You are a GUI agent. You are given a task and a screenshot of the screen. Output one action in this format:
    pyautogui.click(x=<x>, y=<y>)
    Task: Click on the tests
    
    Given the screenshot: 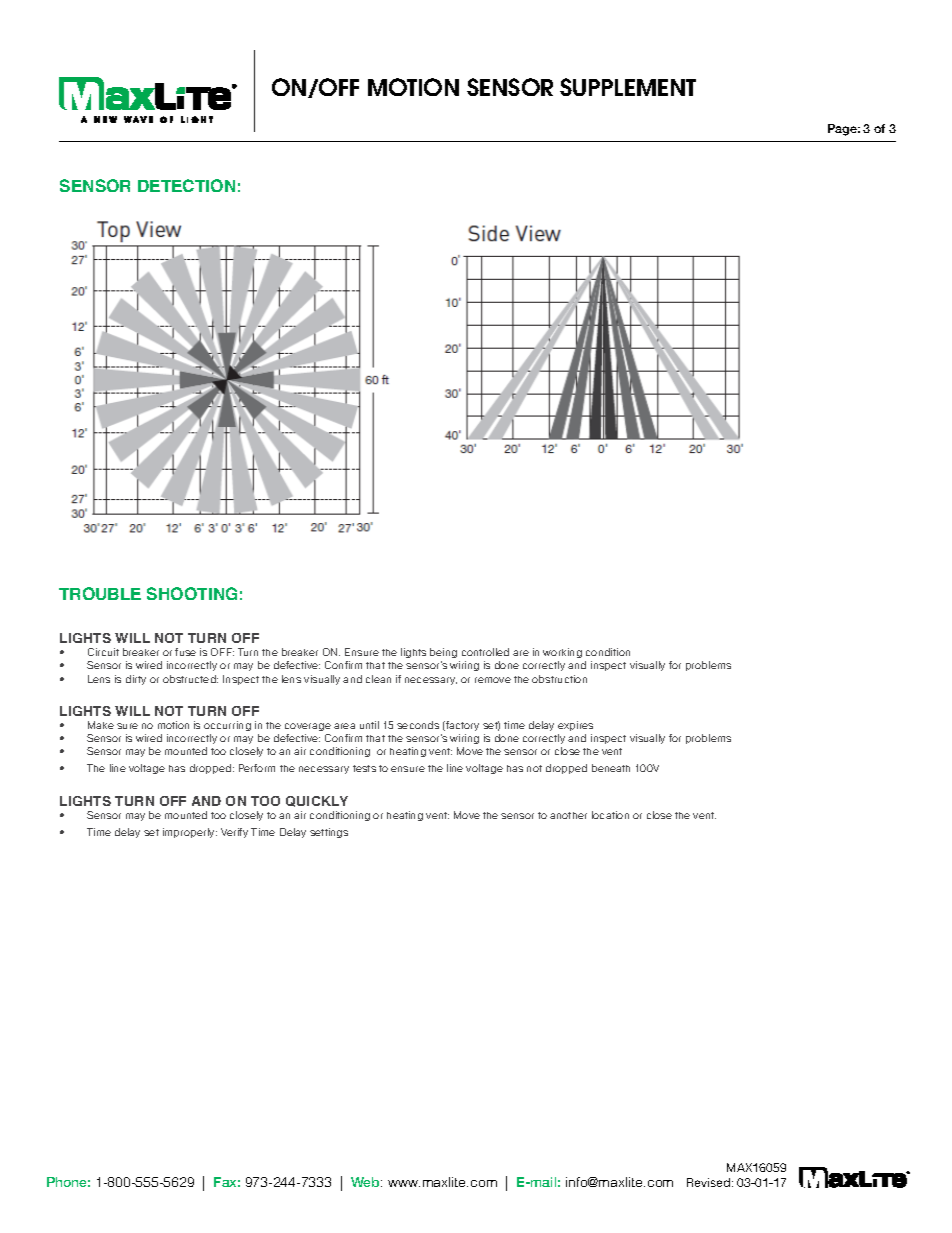 What is the action you would take?
    pyautogui.click(x=364, y=768)
